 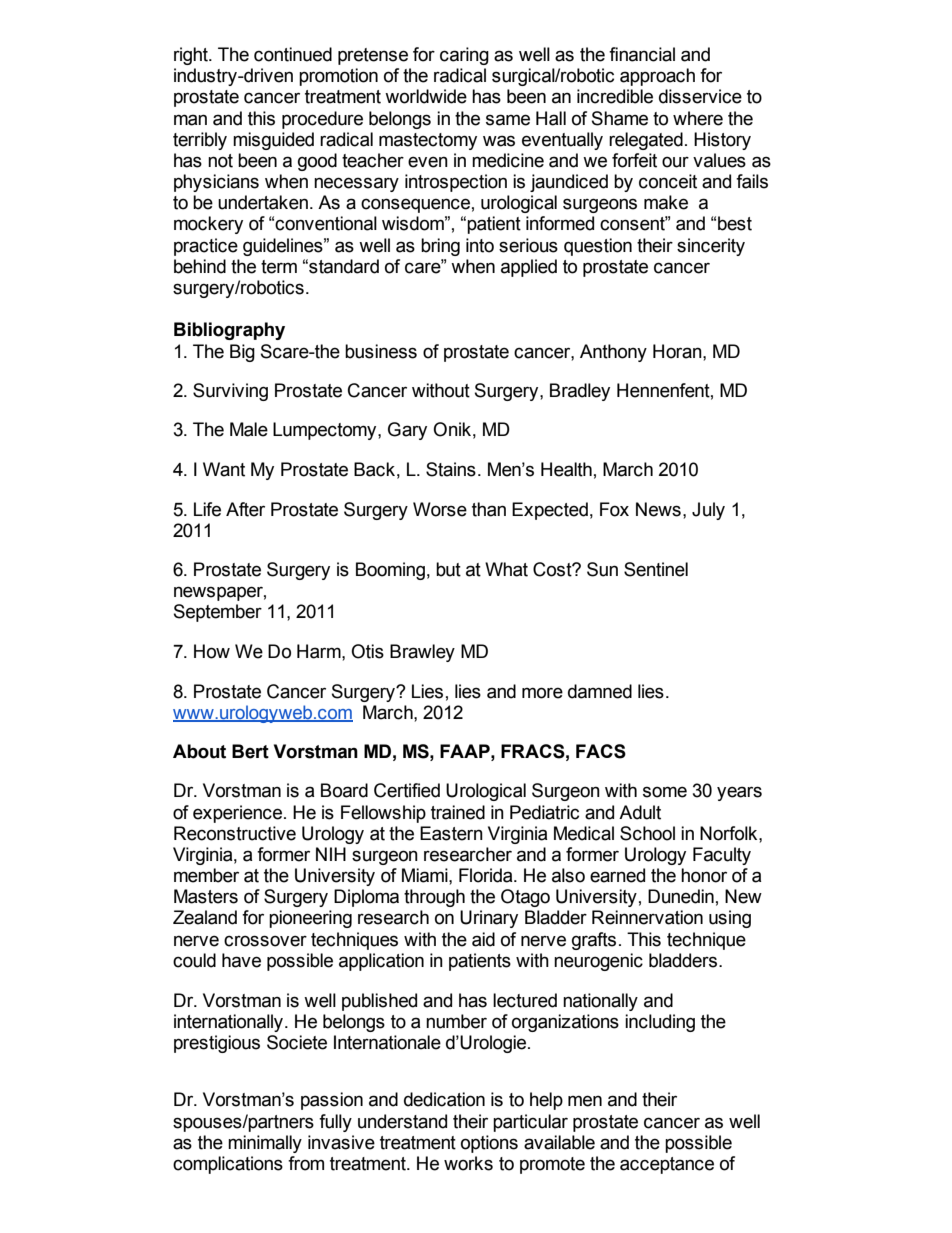 I want to click on Sentinel, so click(x=656, y=569).
